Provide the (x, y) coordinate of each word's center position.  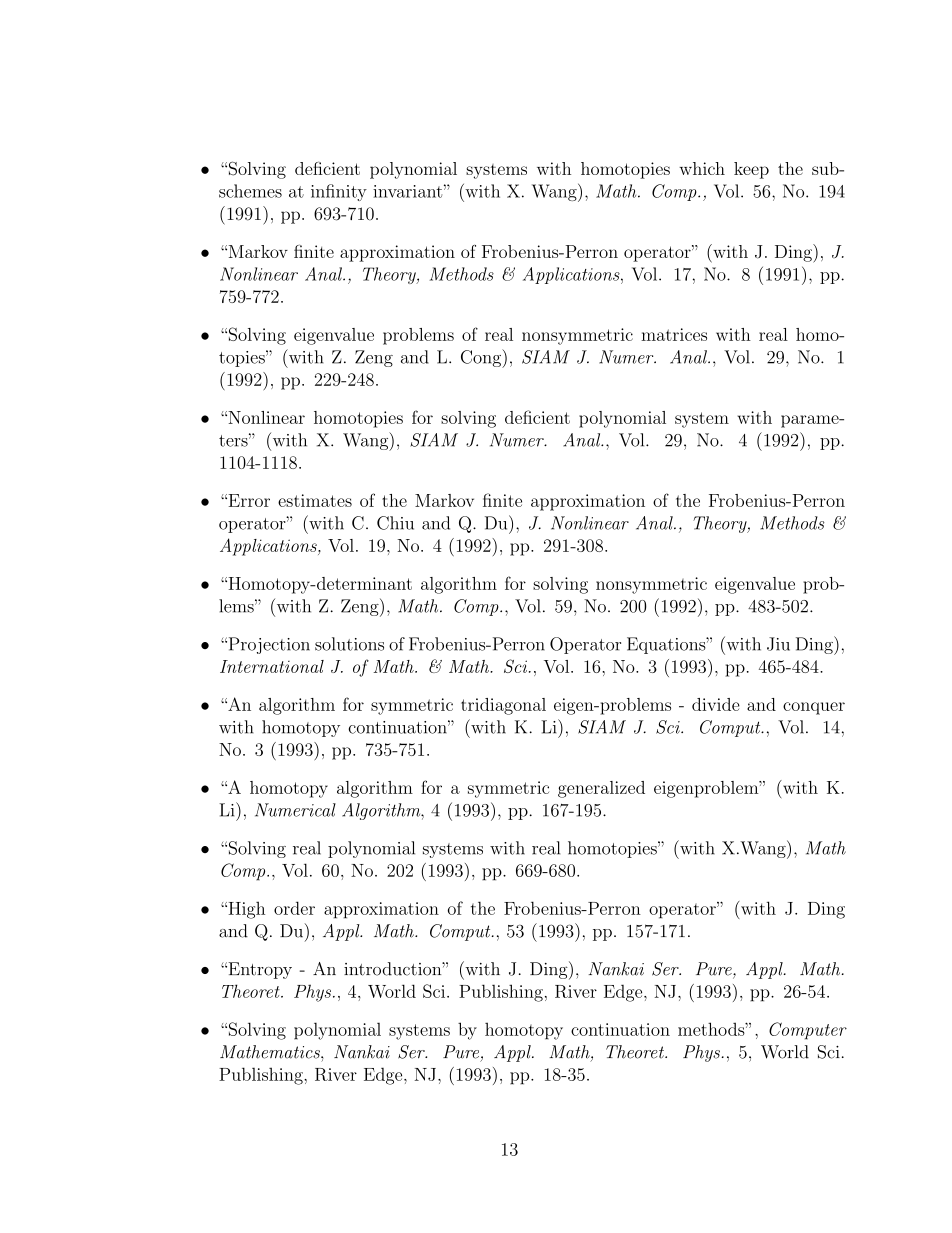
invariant (407, 191)
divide (716, 704)
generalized (601, 789)
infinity (339, 192)
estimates (315, 500)
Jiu (778, 644)
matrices (674, 334)
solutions (349, 644)
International (272, 666)
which (702, 168)
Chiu (395, 523)
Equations (667, 645)
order (294, 908)
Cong (482, 358)
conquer (814, 708)
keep (751, 170)
